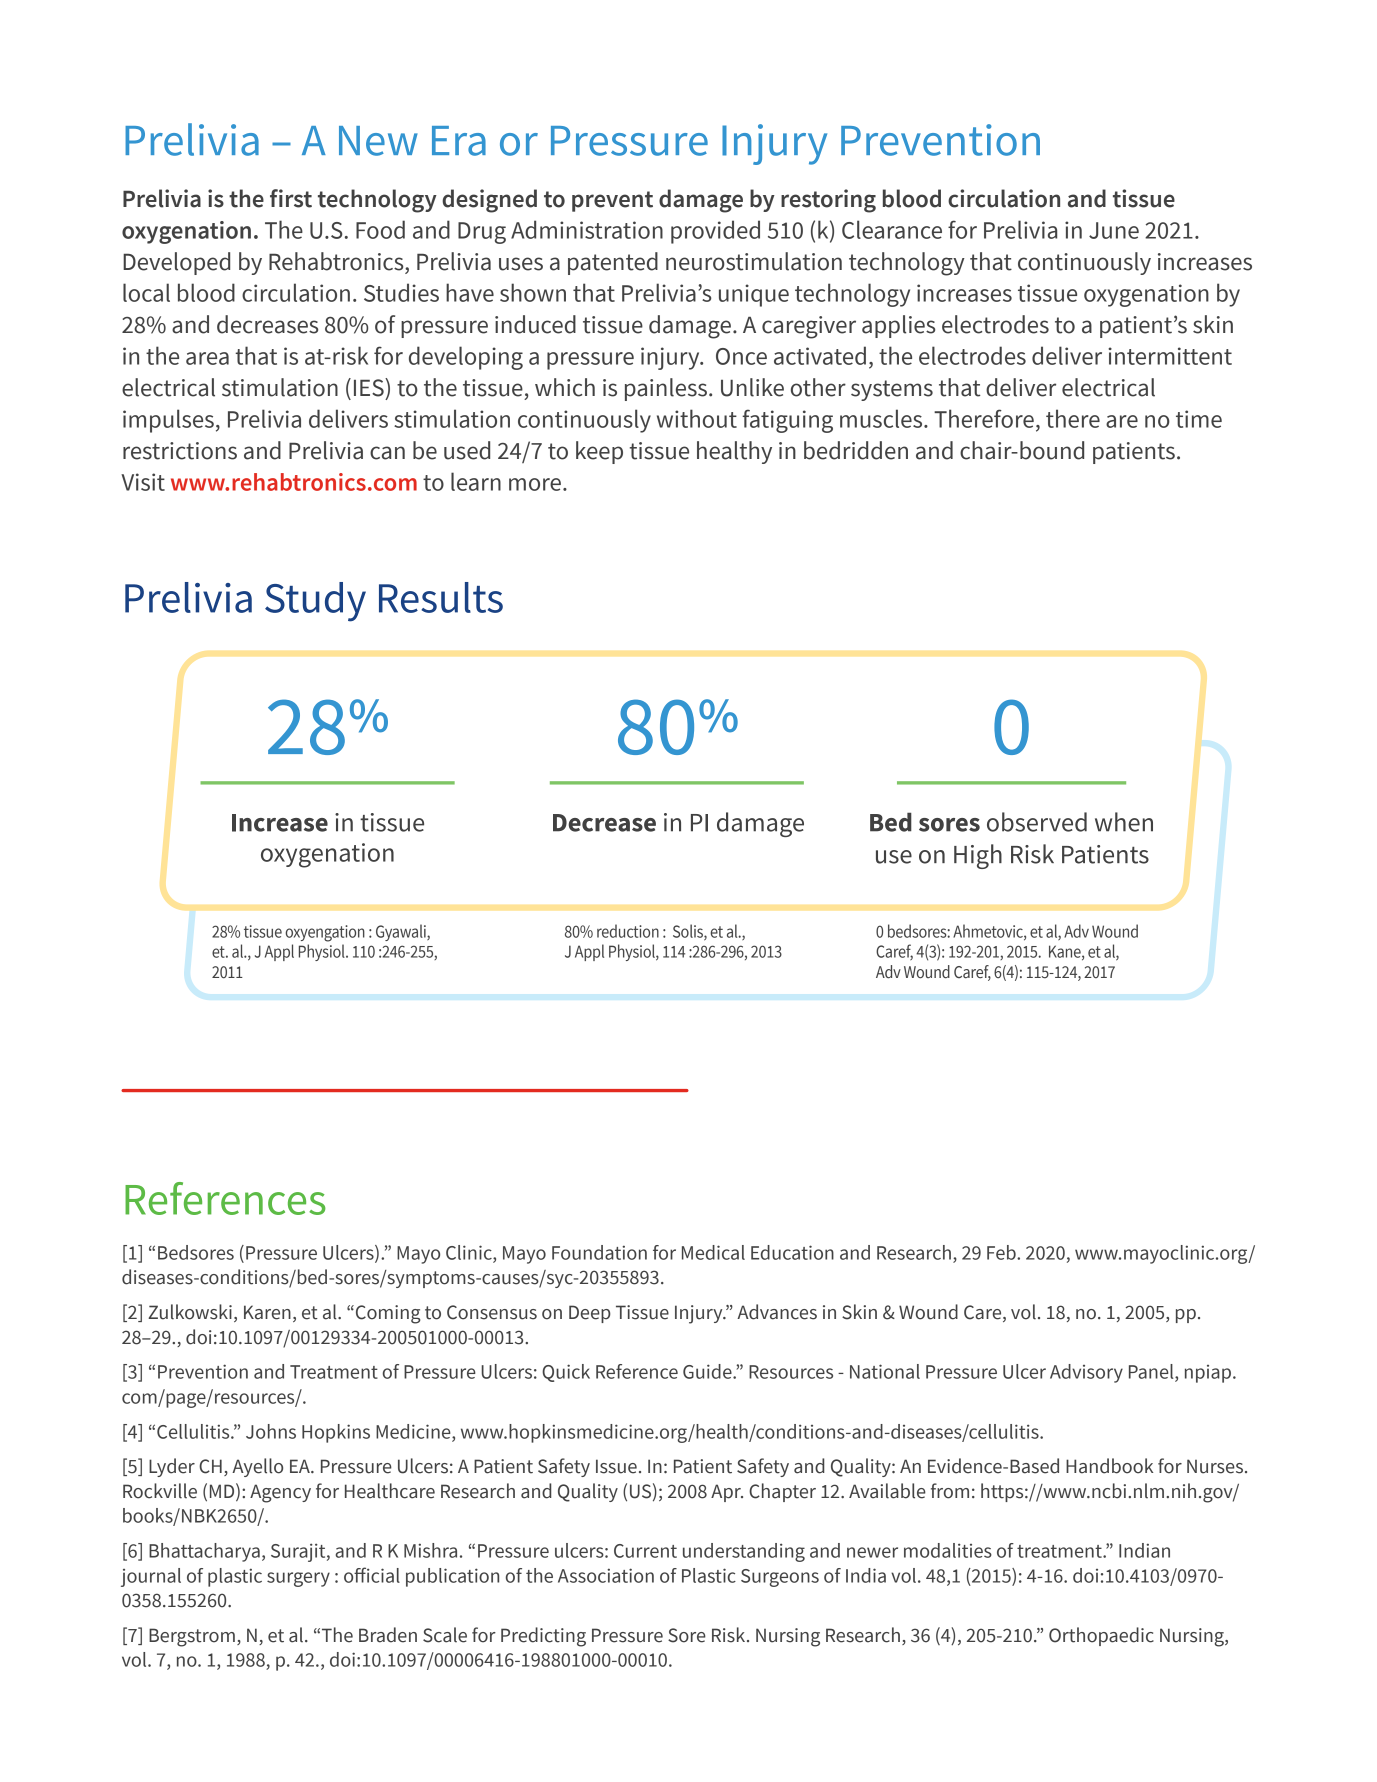 The width and height of the screenshot is (1377, 1782). I want to click on reduction, so click(628, 931).
